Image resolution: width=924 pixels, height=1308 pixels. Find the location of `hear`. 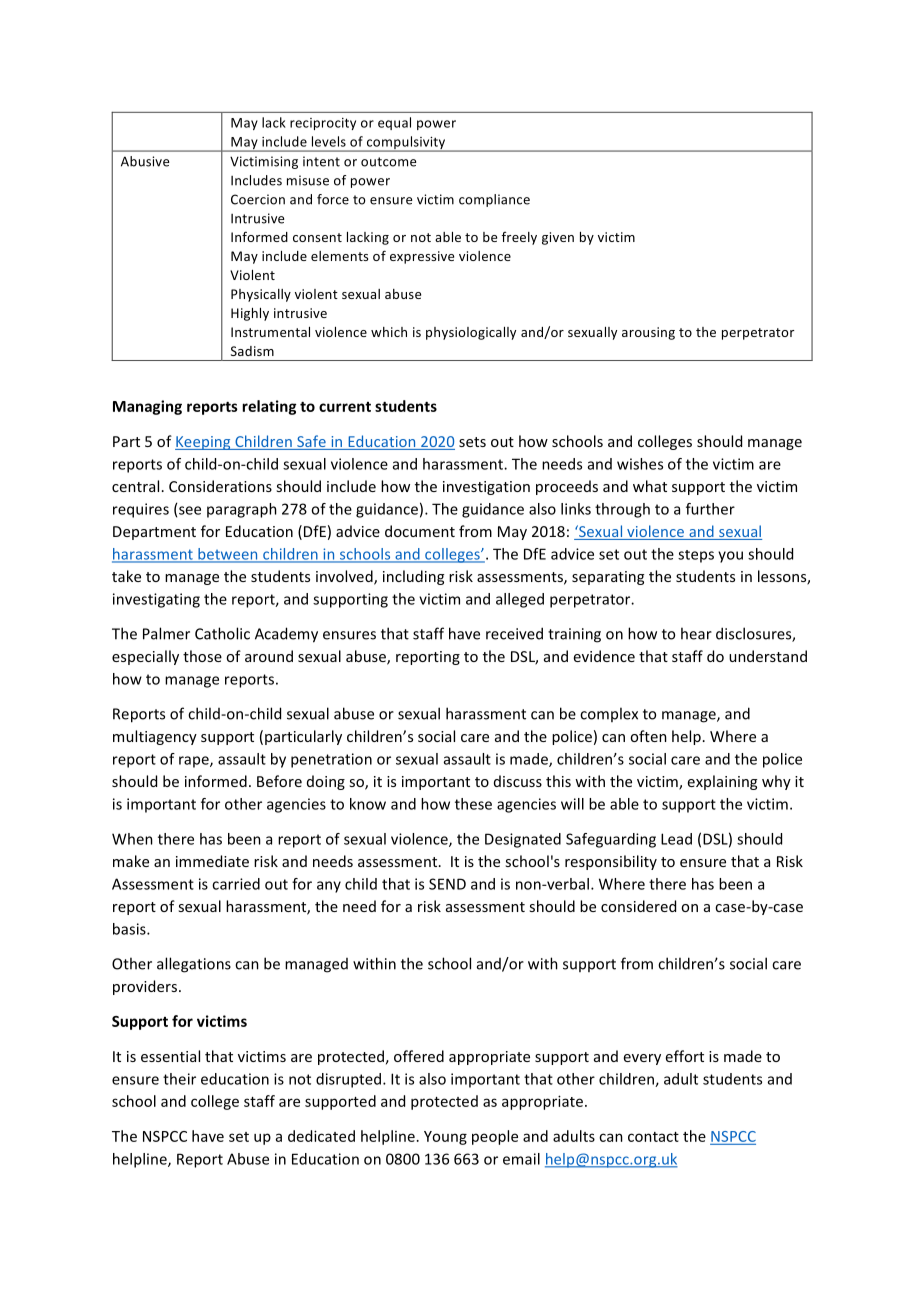

hear is located at coordinates (696, 633).
